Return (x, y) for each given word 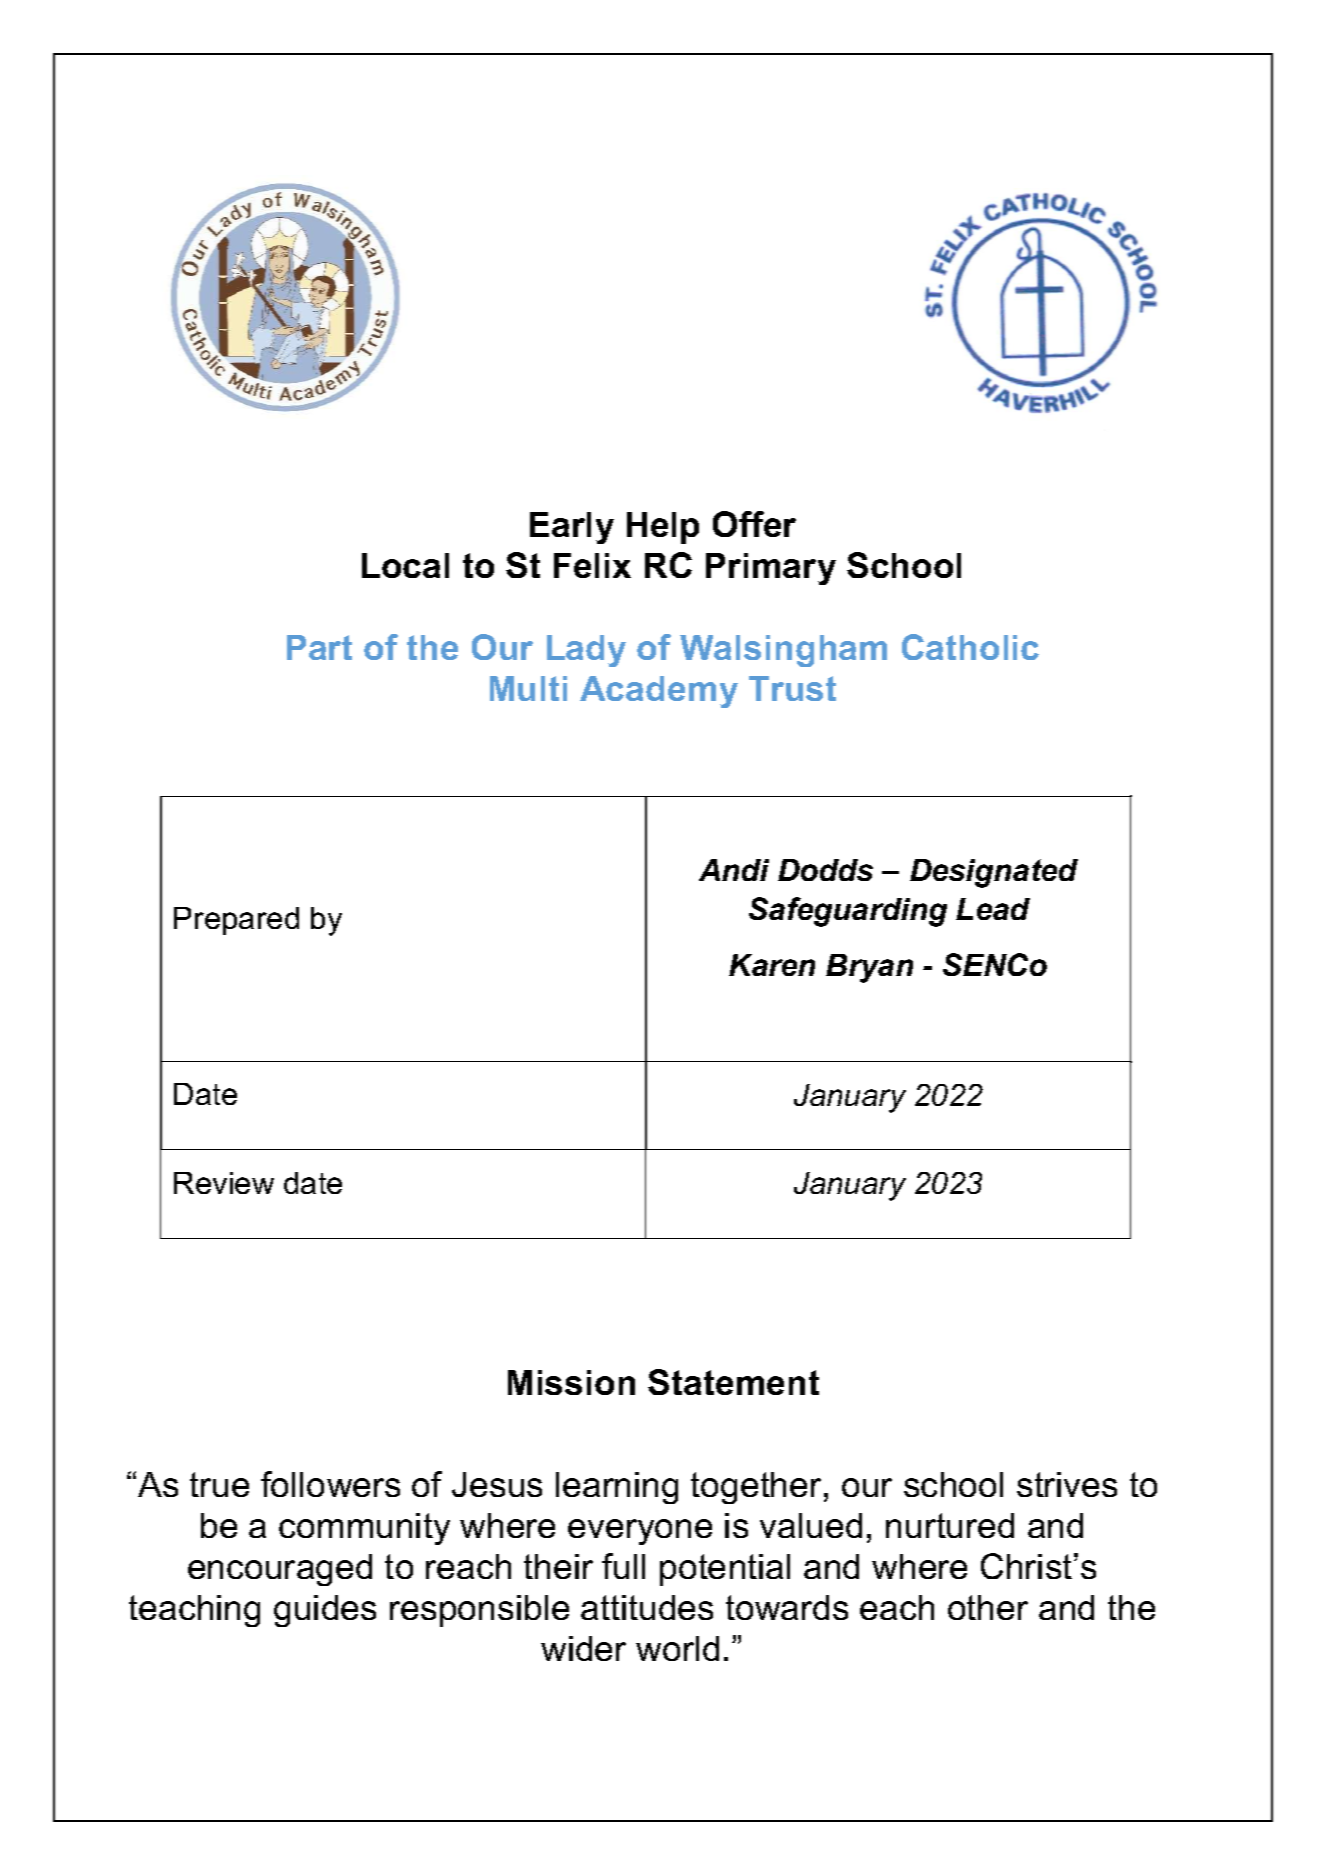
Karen (772, 965)
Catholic (970, 647)
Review (224, 1183)
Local (405, 565)
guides (325, 1611)
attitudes (647, 1607)
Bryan (869, 968)
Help (663, 528)
